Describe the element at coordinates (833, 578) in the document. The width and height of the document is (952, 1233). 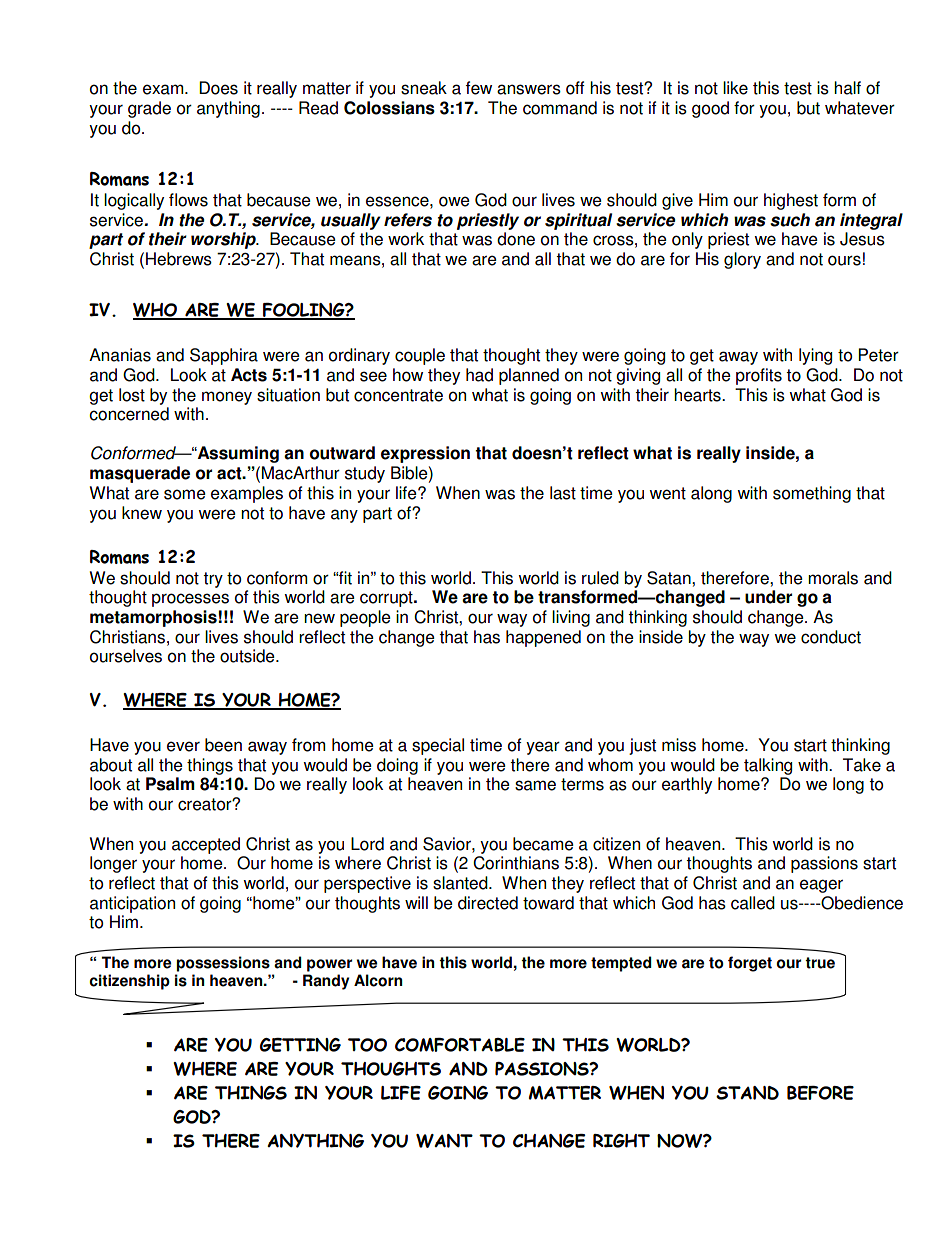
I see `morals` at that location.
